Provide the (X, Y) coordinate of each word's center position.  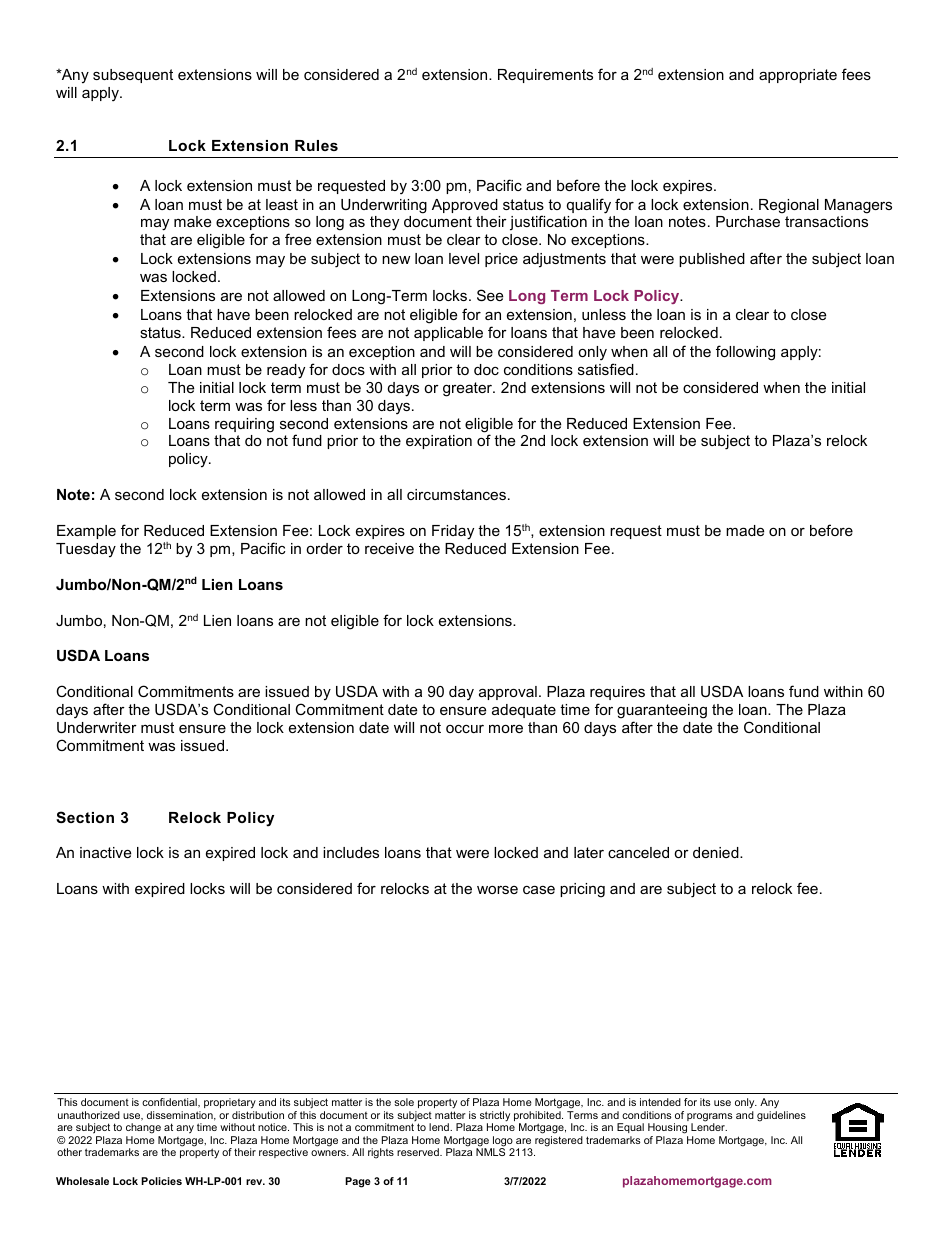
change (143, 1128)
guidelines (781, 1116)
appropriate (798, 76)
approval (508, 693)
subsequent (133, 76)
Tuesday (86, 550)
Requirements (545, 76)
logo (502, 1142)
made (745, 530)
